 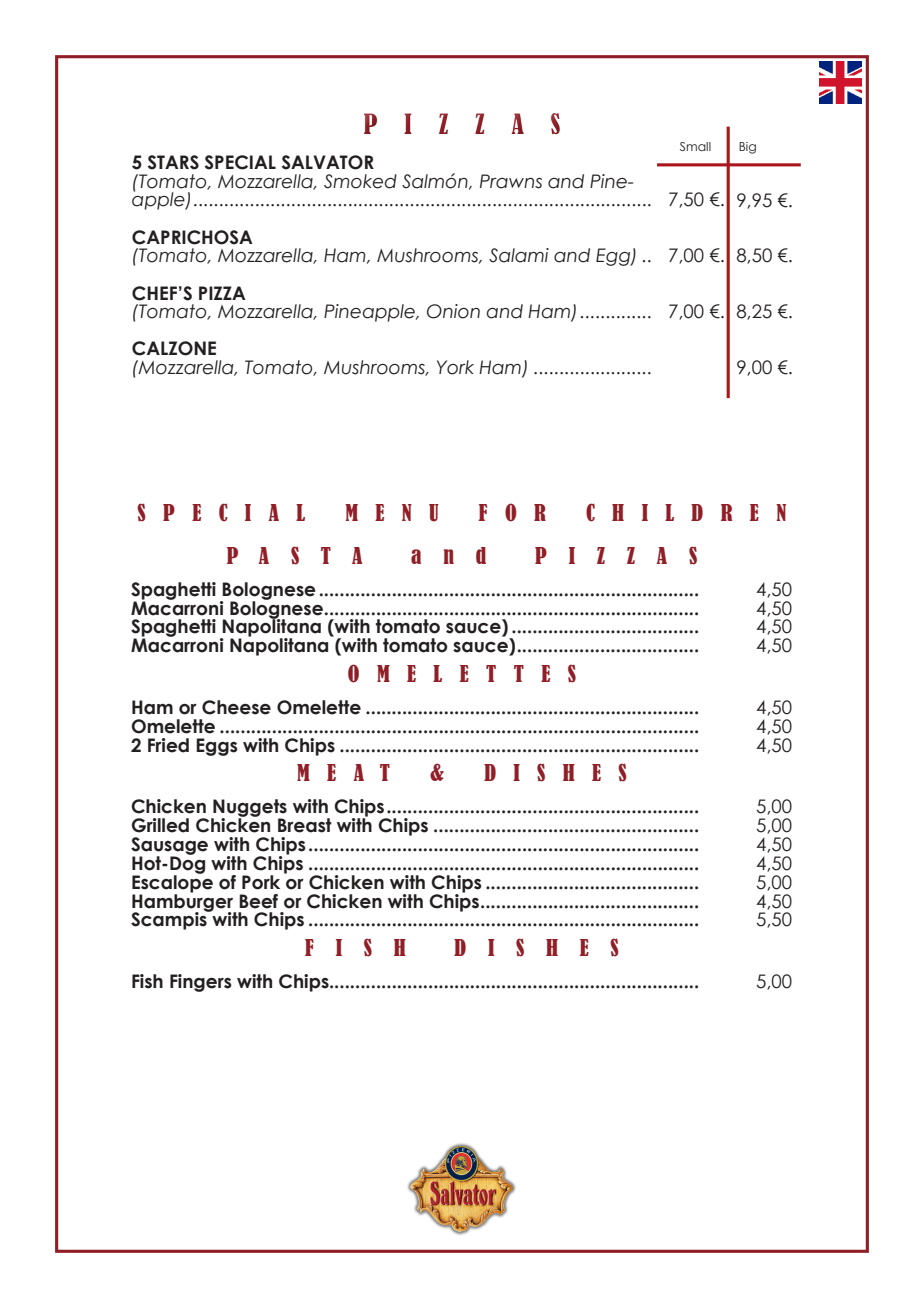 What do you see at coordinates (160, 825) in the screenshot?
I see `Grilled` at bounding box center [160, 825].
